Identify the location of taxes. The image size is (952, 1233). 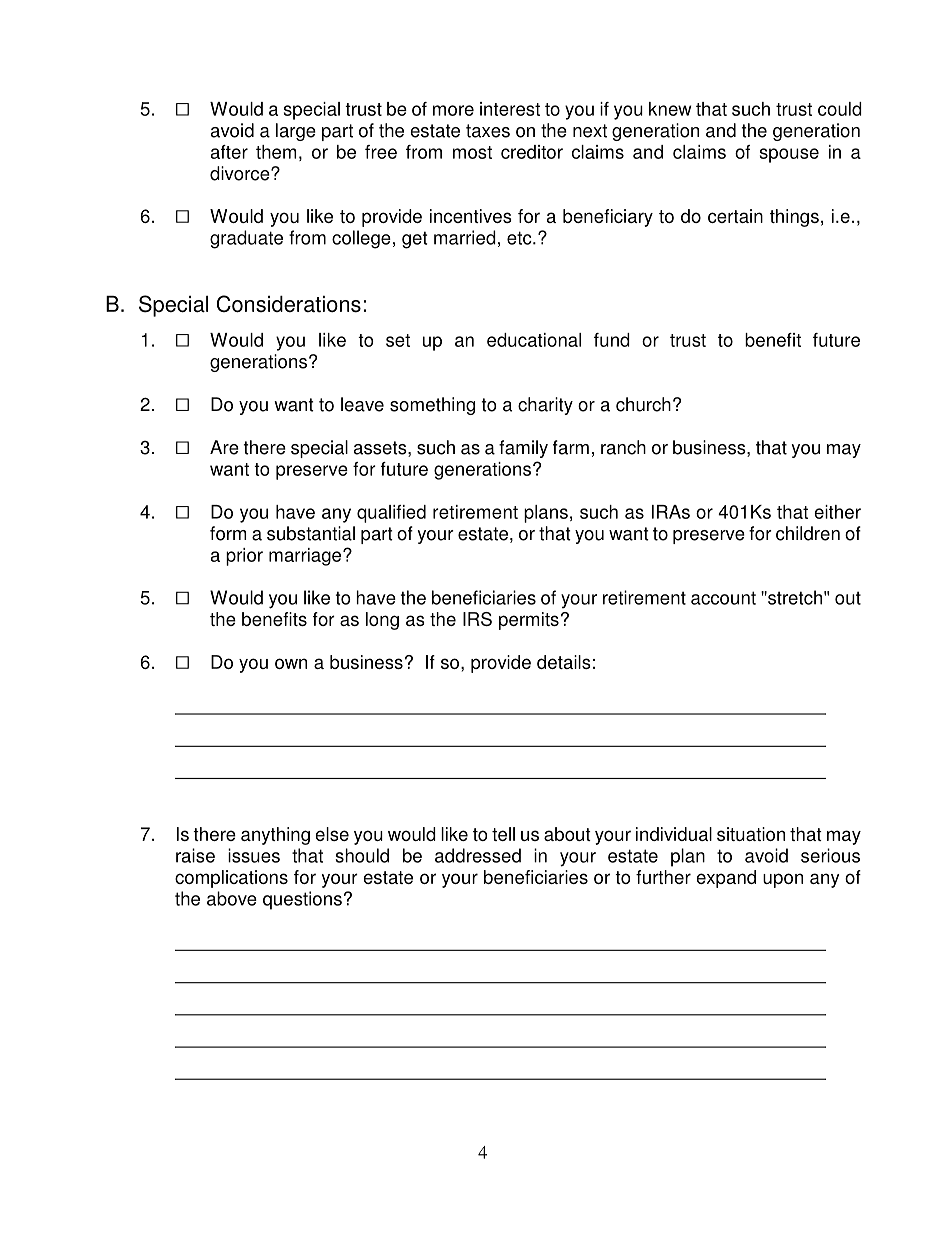
(488, 131).
